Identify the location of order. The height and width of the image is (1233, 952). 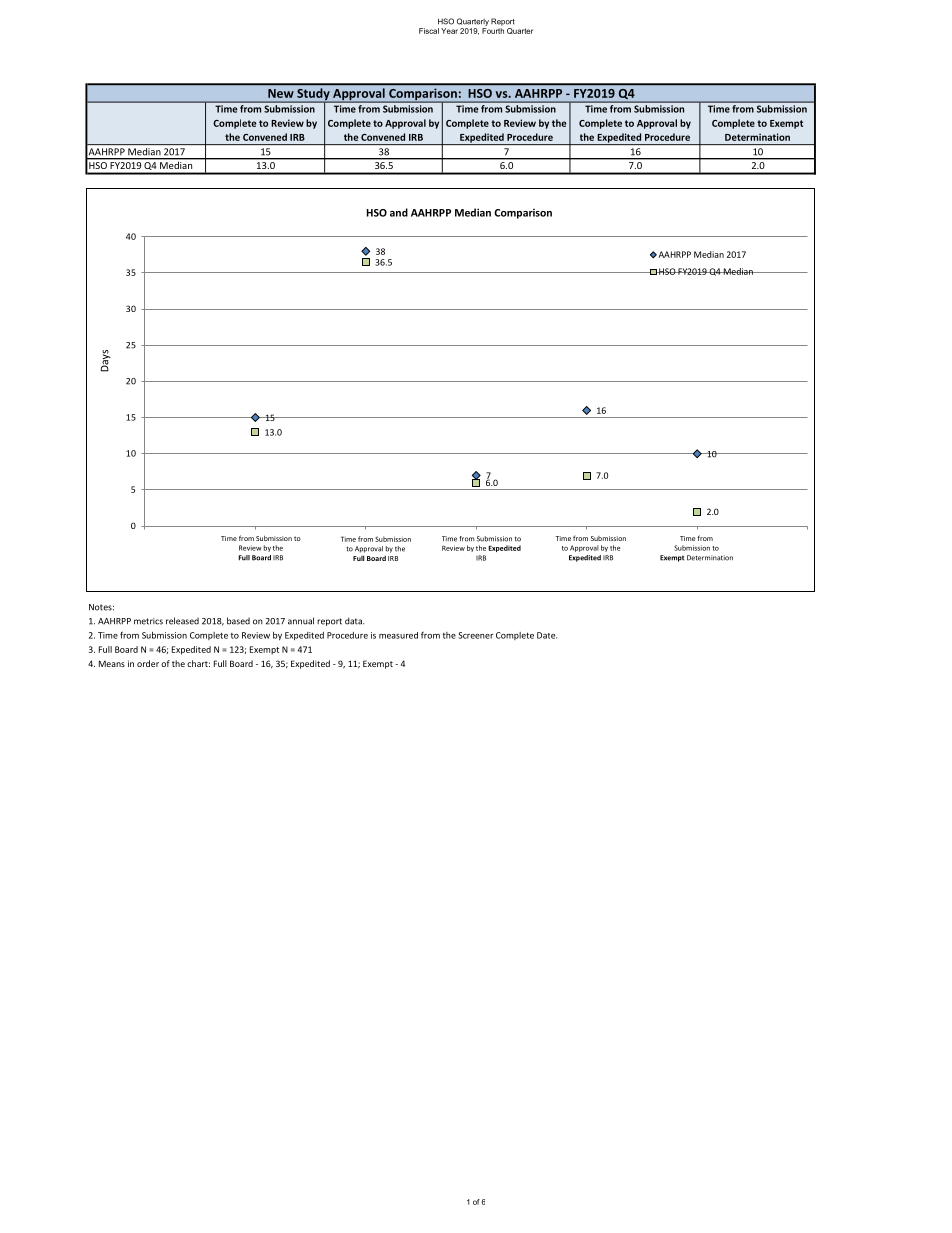
(148, 663).
